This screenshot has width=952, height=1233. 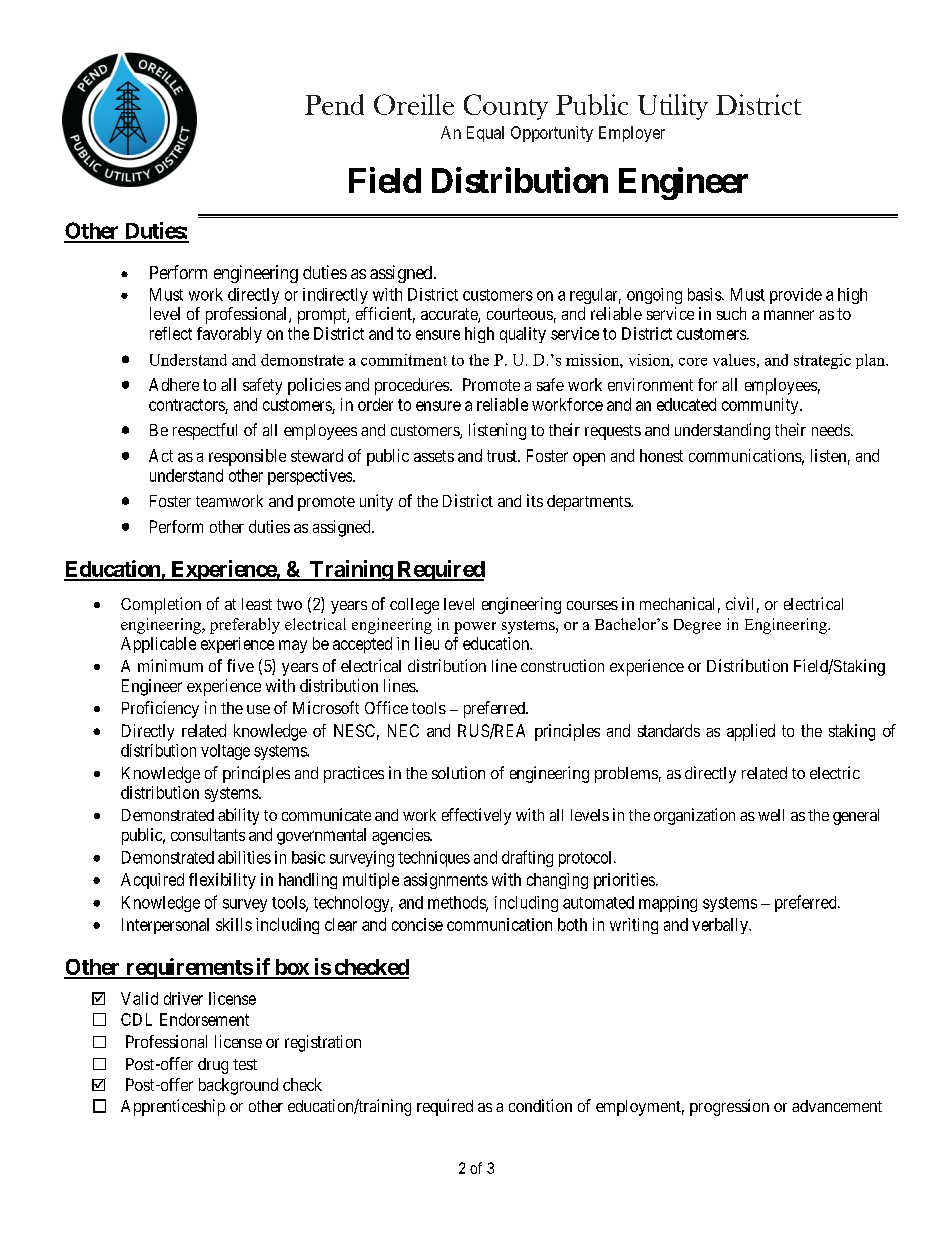 I want to click on power, so click(x=475, y=628).
